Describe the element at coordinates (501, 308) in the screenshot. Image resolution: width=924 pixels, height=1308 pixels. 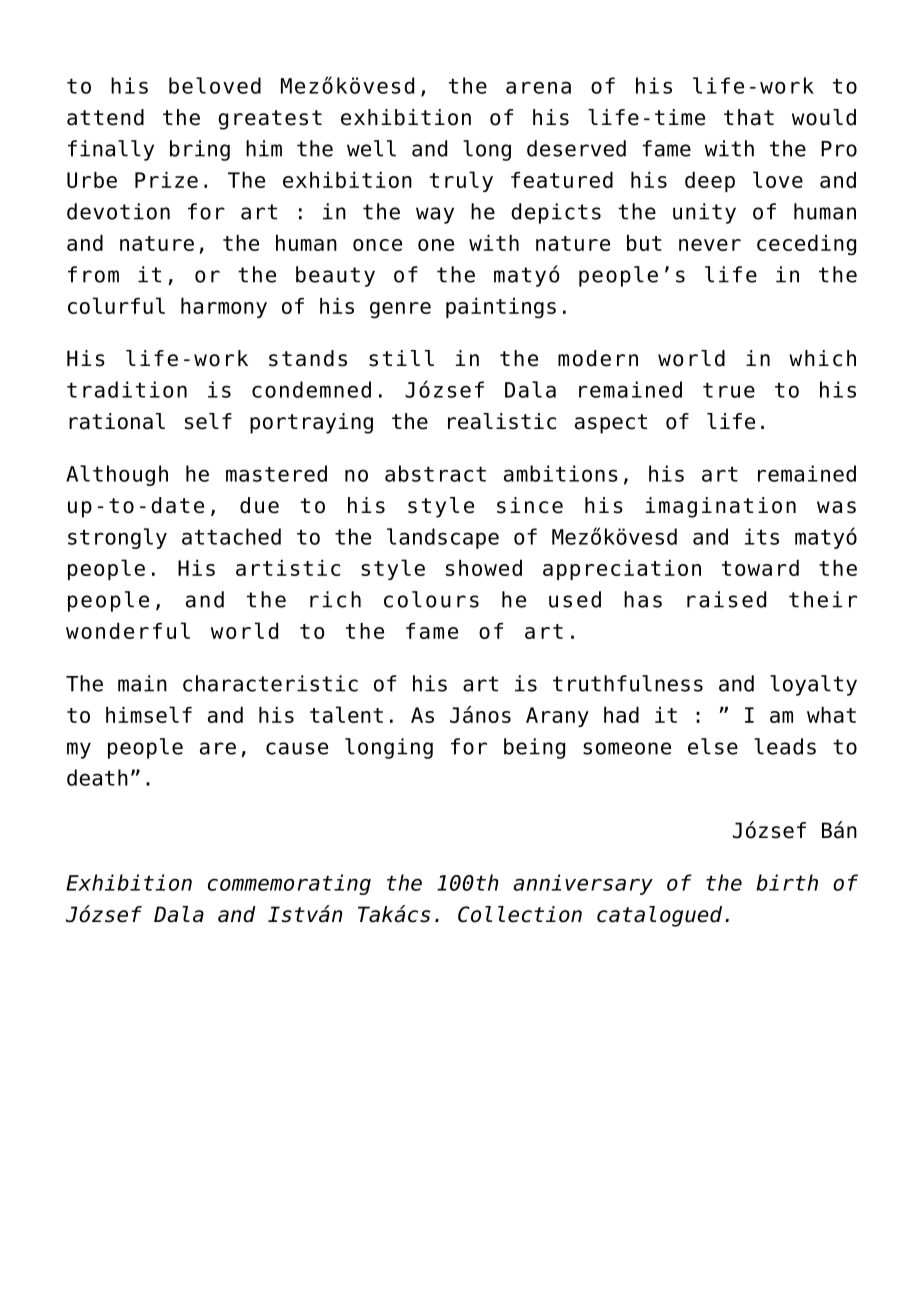
I see `paintings` at that location.
